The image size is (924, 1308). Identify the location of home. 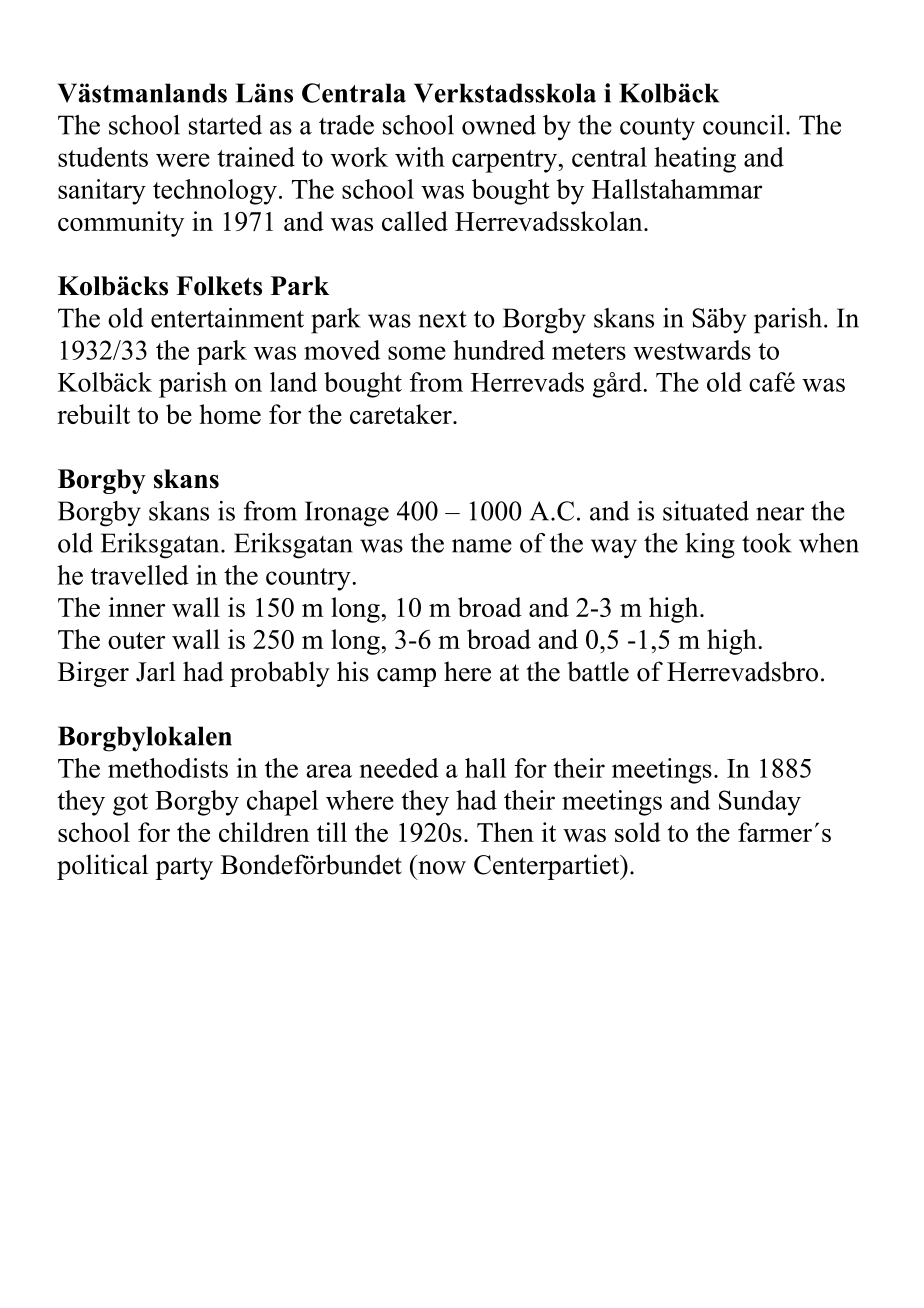
(230, 414).
